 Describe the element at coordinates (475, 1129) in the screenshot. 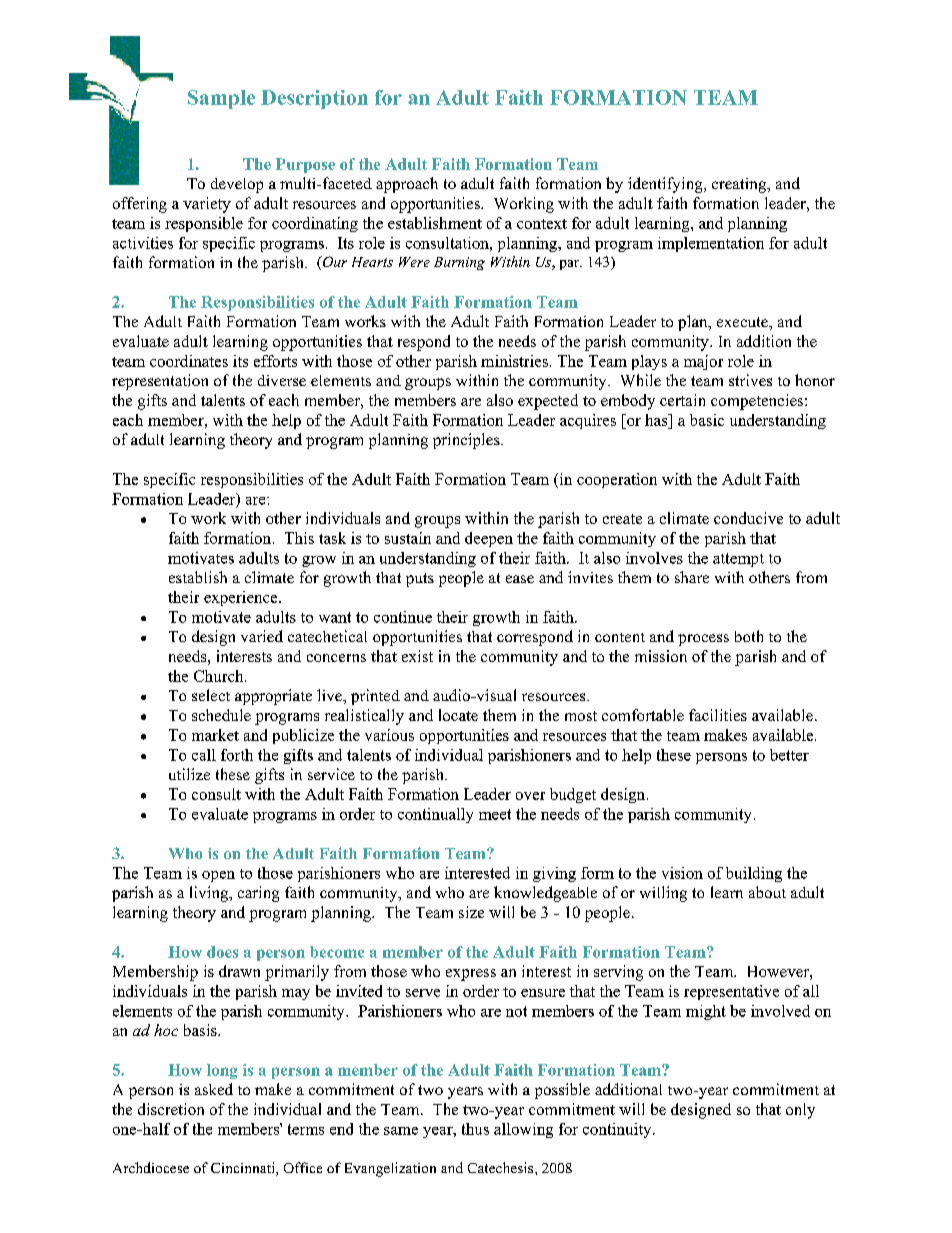

I see `thus` at that location.
